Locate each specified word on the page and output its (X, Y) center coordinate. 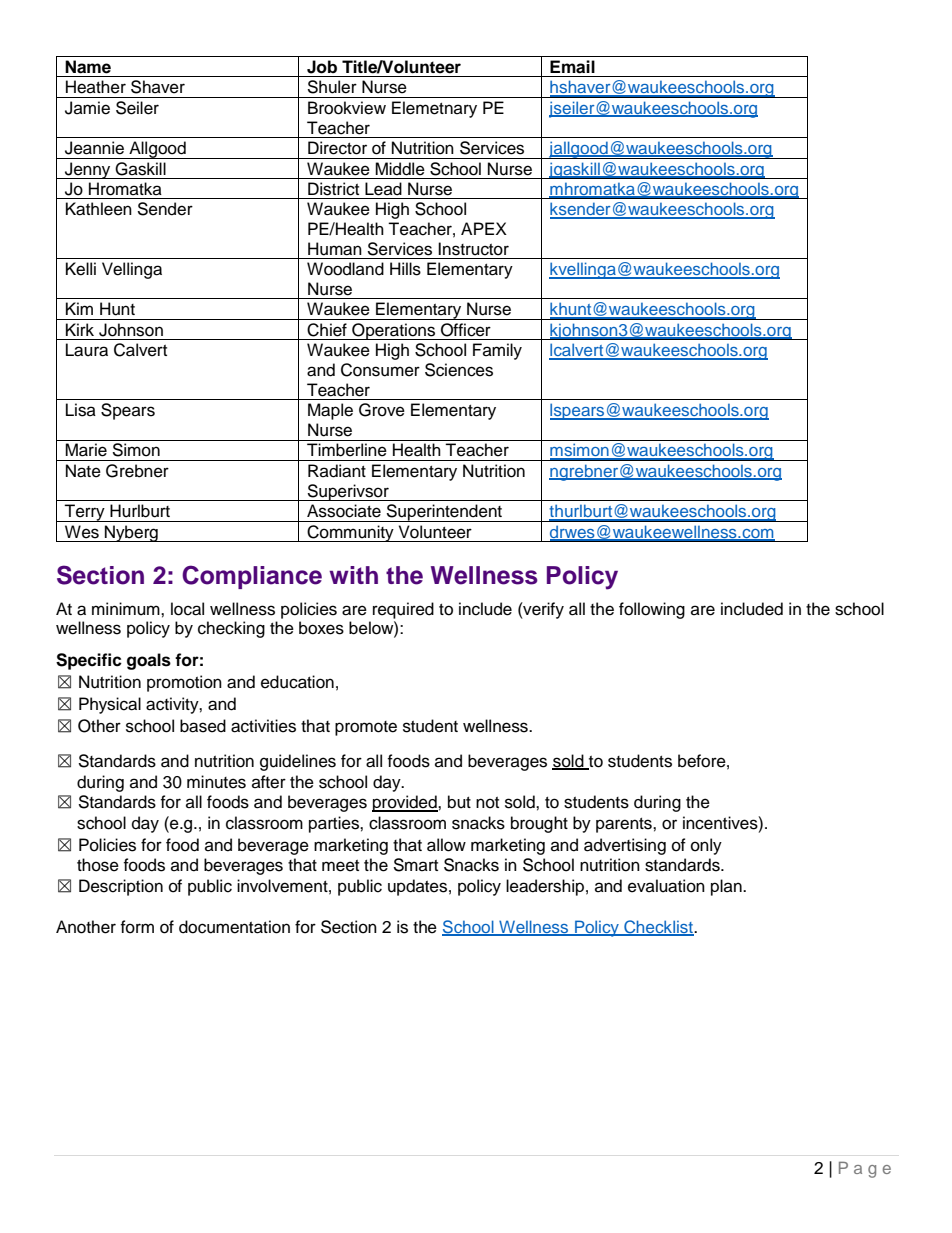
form (137, 927)
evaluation (666, 886)
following (652, 610)
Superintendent (444, 513)
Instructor (473, 249)
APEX (484, 228)
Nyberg (131, 533)
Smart (415, 865)
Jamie (87, 108)
